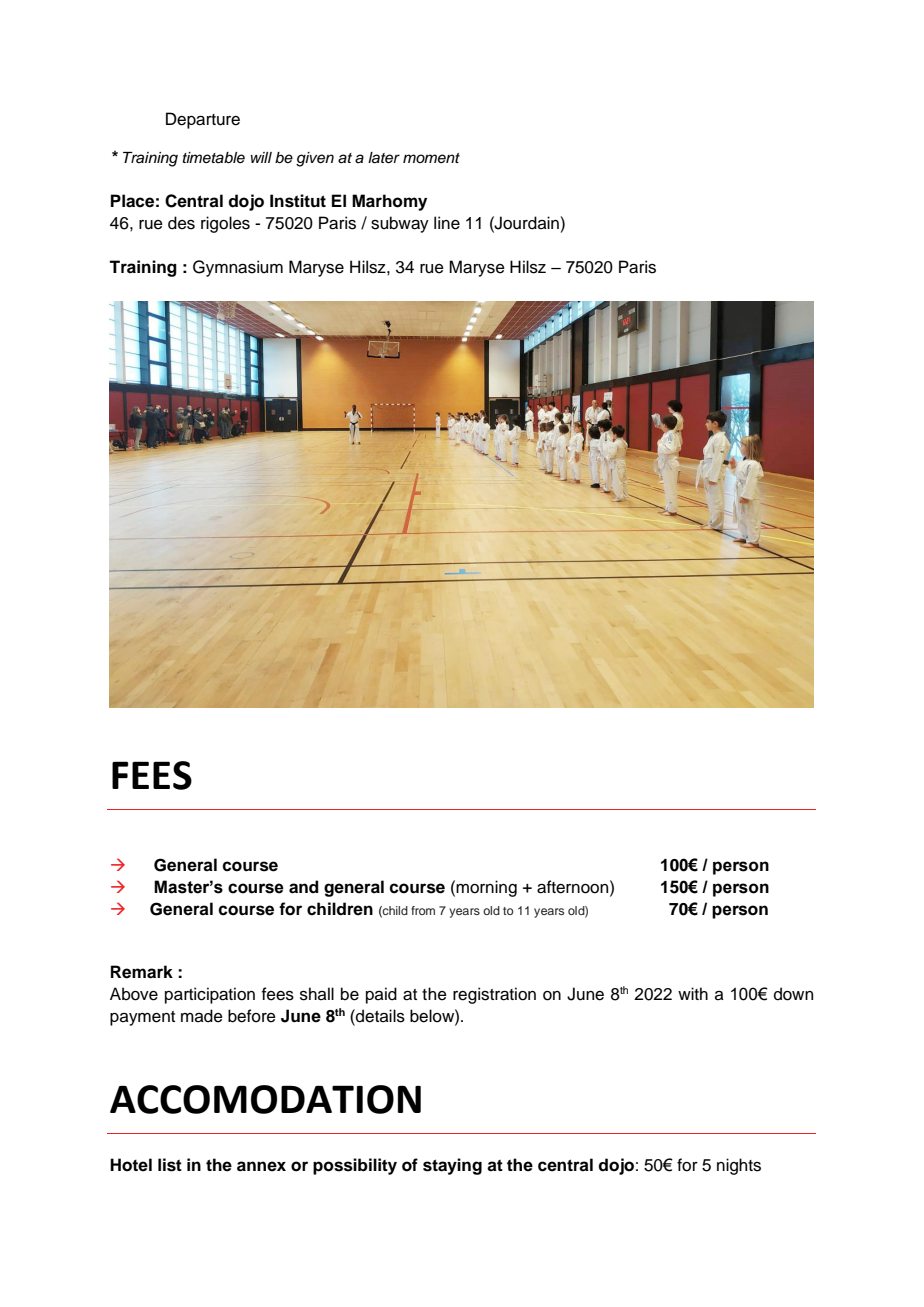  What do you see at coordinates (214, 158) in the screenshot?
I see `timetable` at bounding box center [214, 158].
